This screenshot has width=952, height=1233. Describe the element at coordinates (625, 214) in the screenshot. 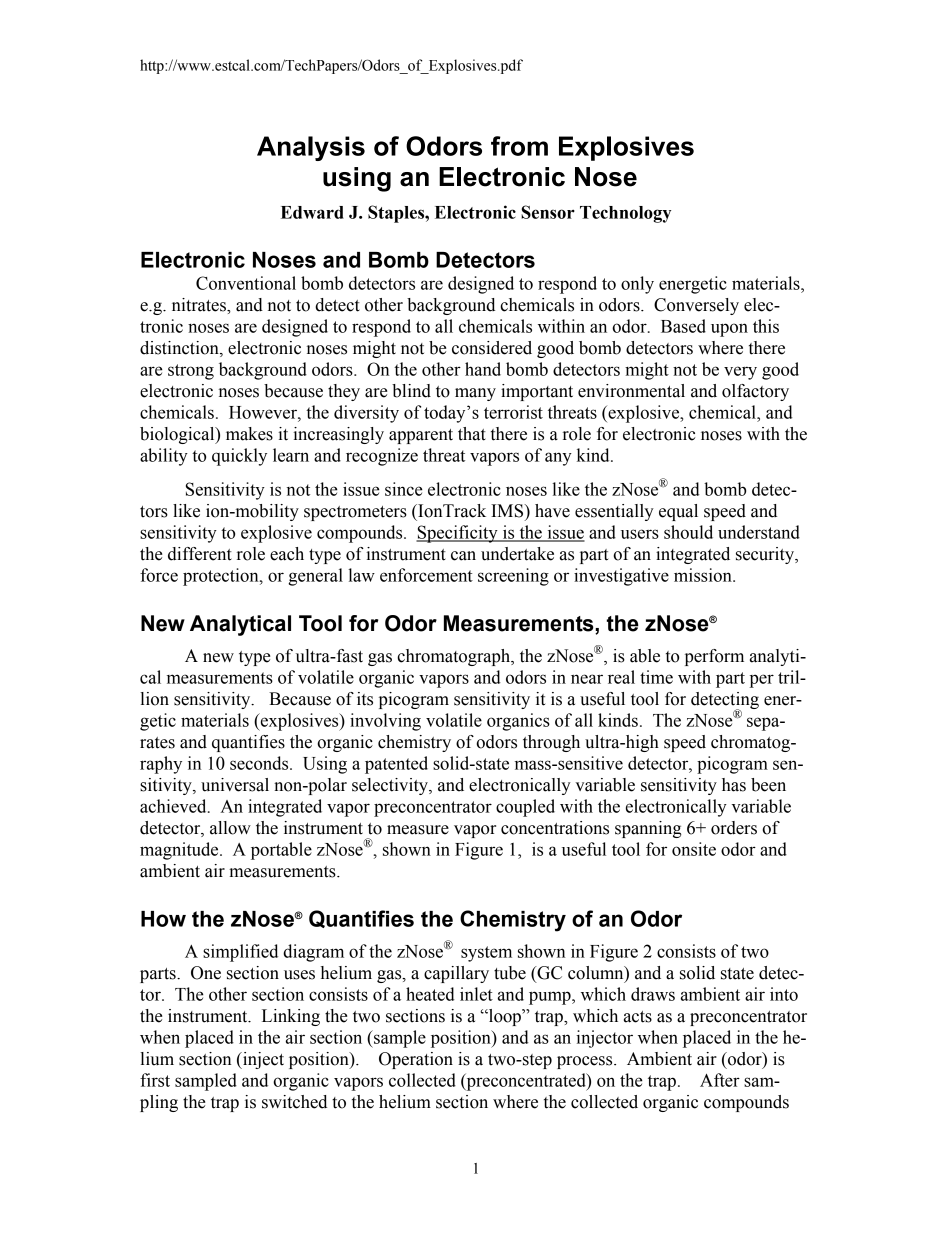

I see `Technology` at that location.
